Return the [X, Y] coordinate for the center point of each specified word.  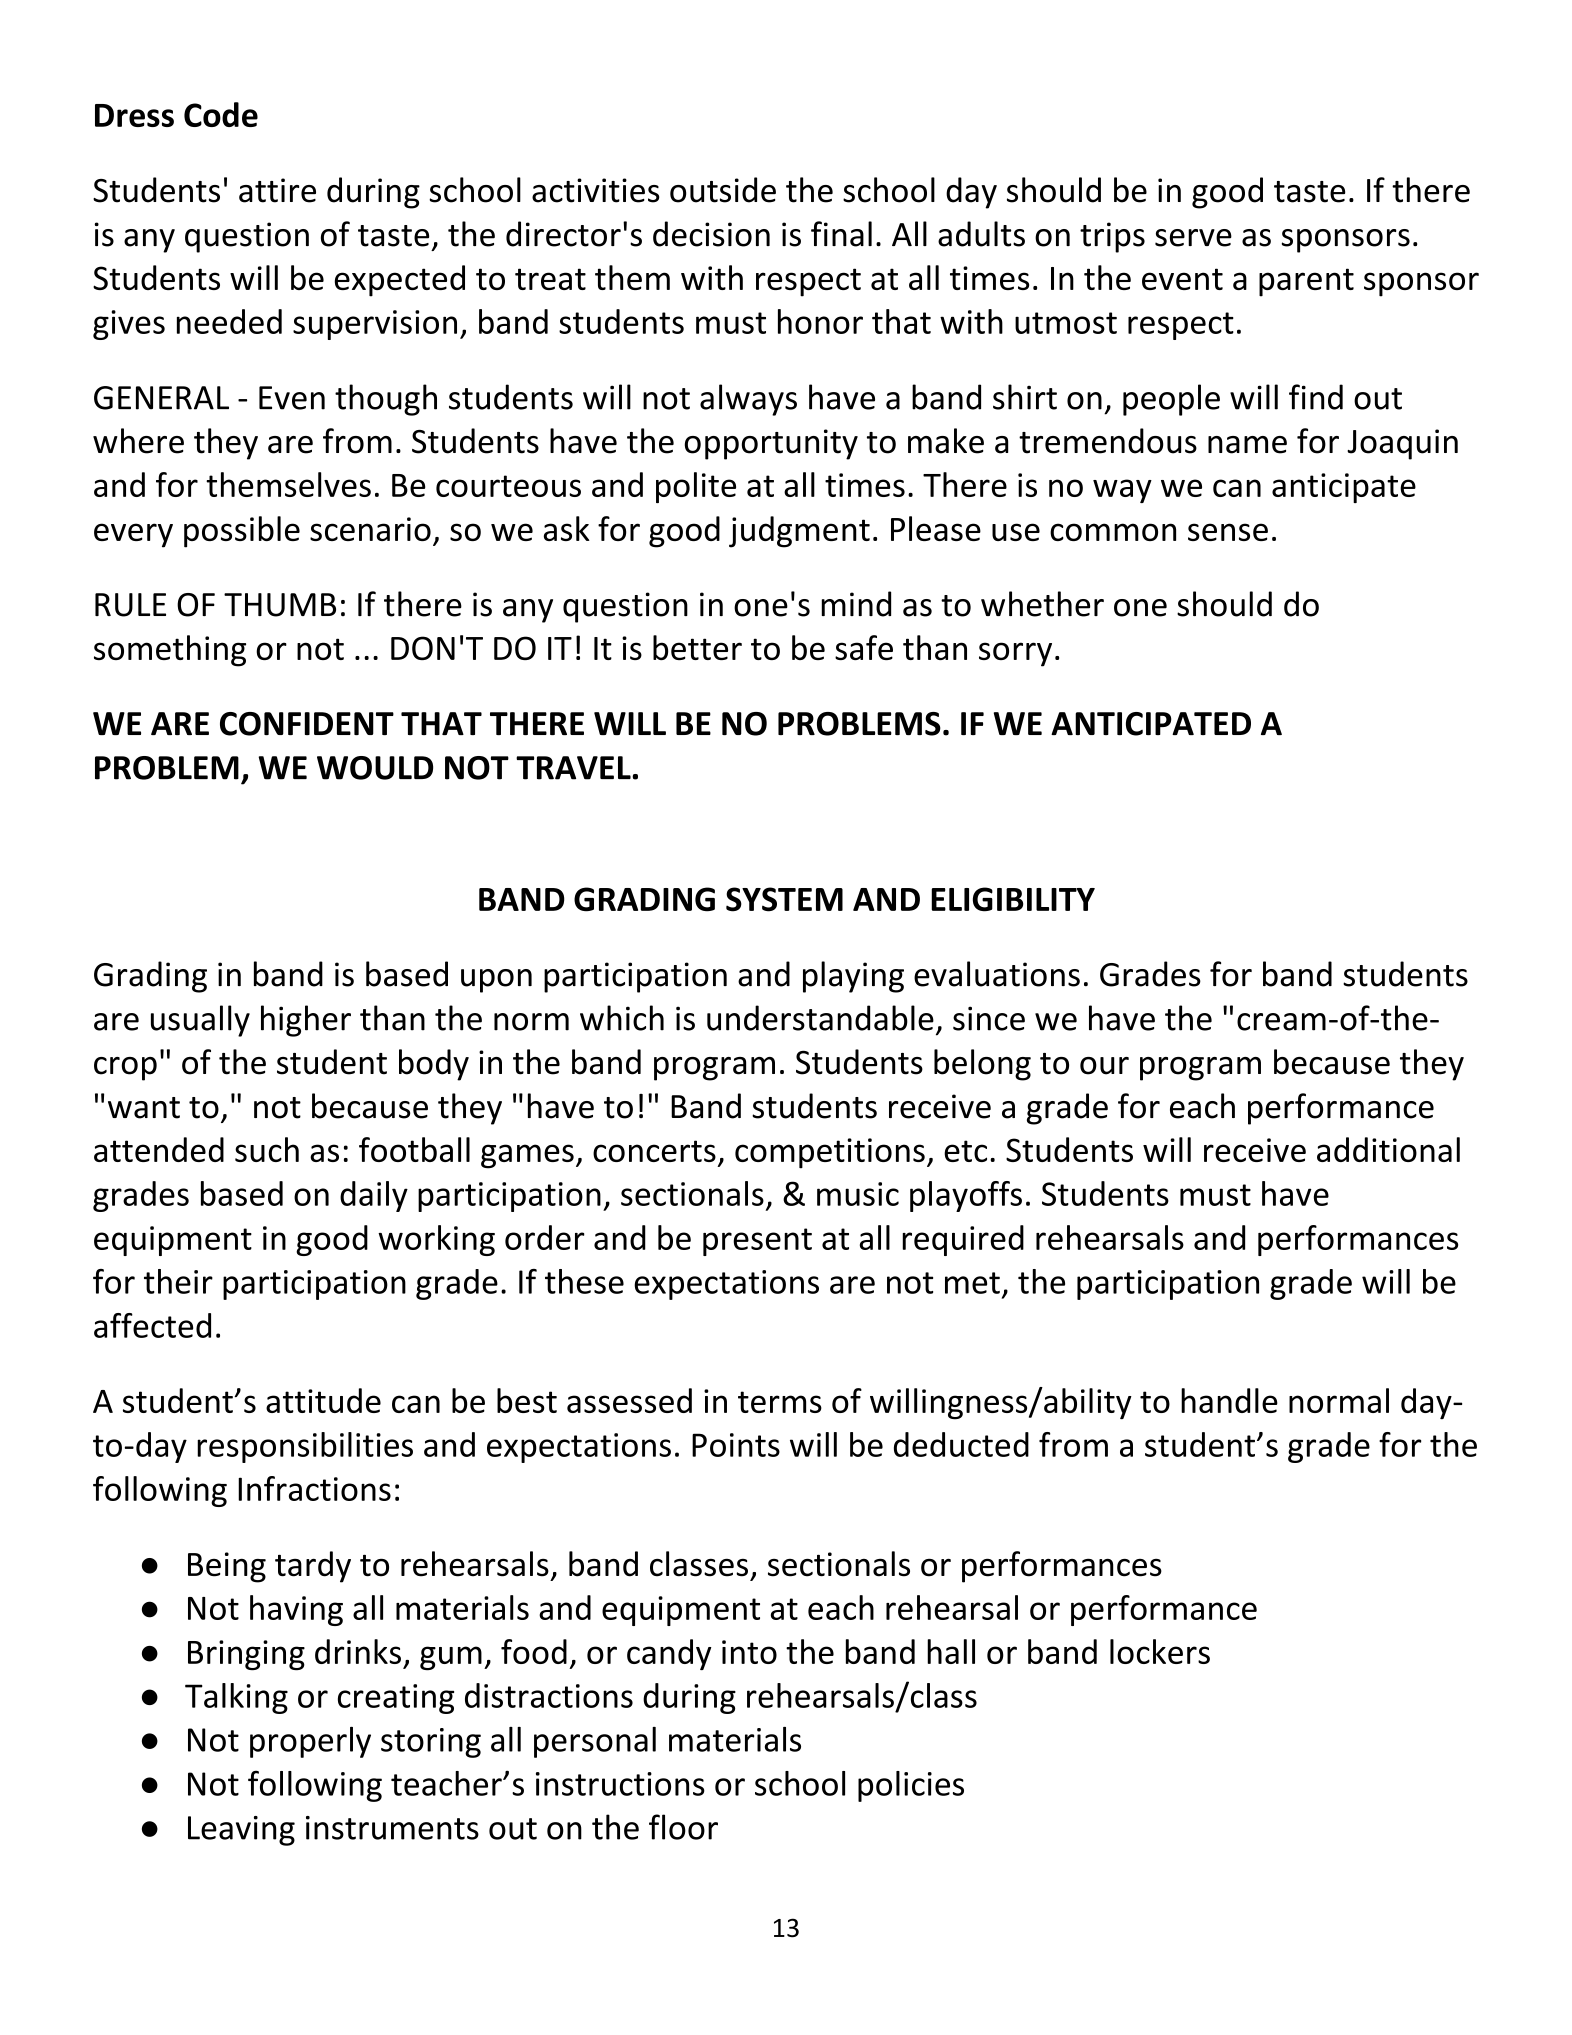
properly [310, 1742]
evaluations [997, 974]
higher [306, 1021]
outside [723, 190]
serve [1193, 238]
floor [683, 1827]
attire [277, 190]
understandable [820, 1018]
